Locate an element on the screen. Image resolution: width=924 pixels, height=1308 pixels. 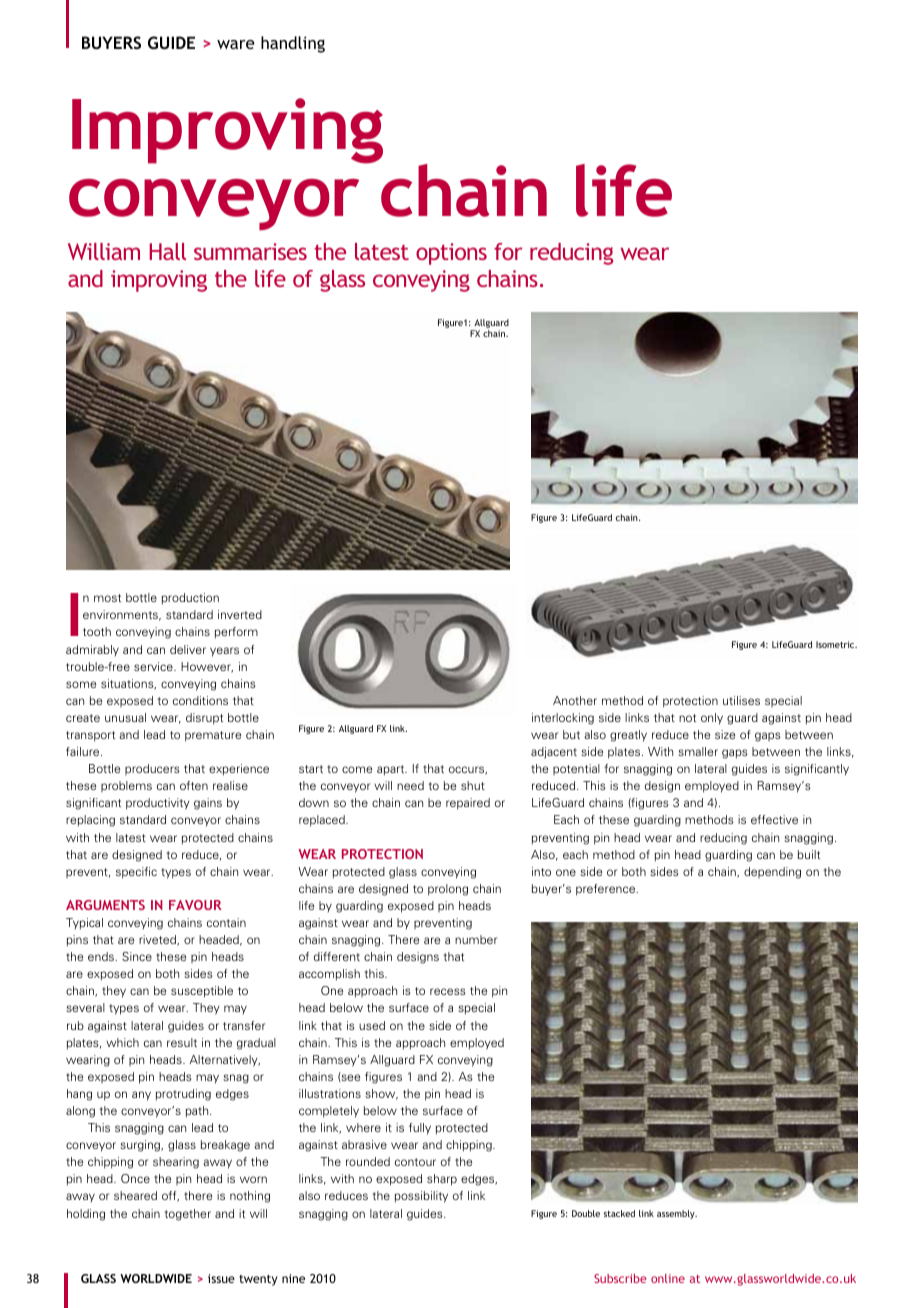
service is located at coordinates (154, 666).
